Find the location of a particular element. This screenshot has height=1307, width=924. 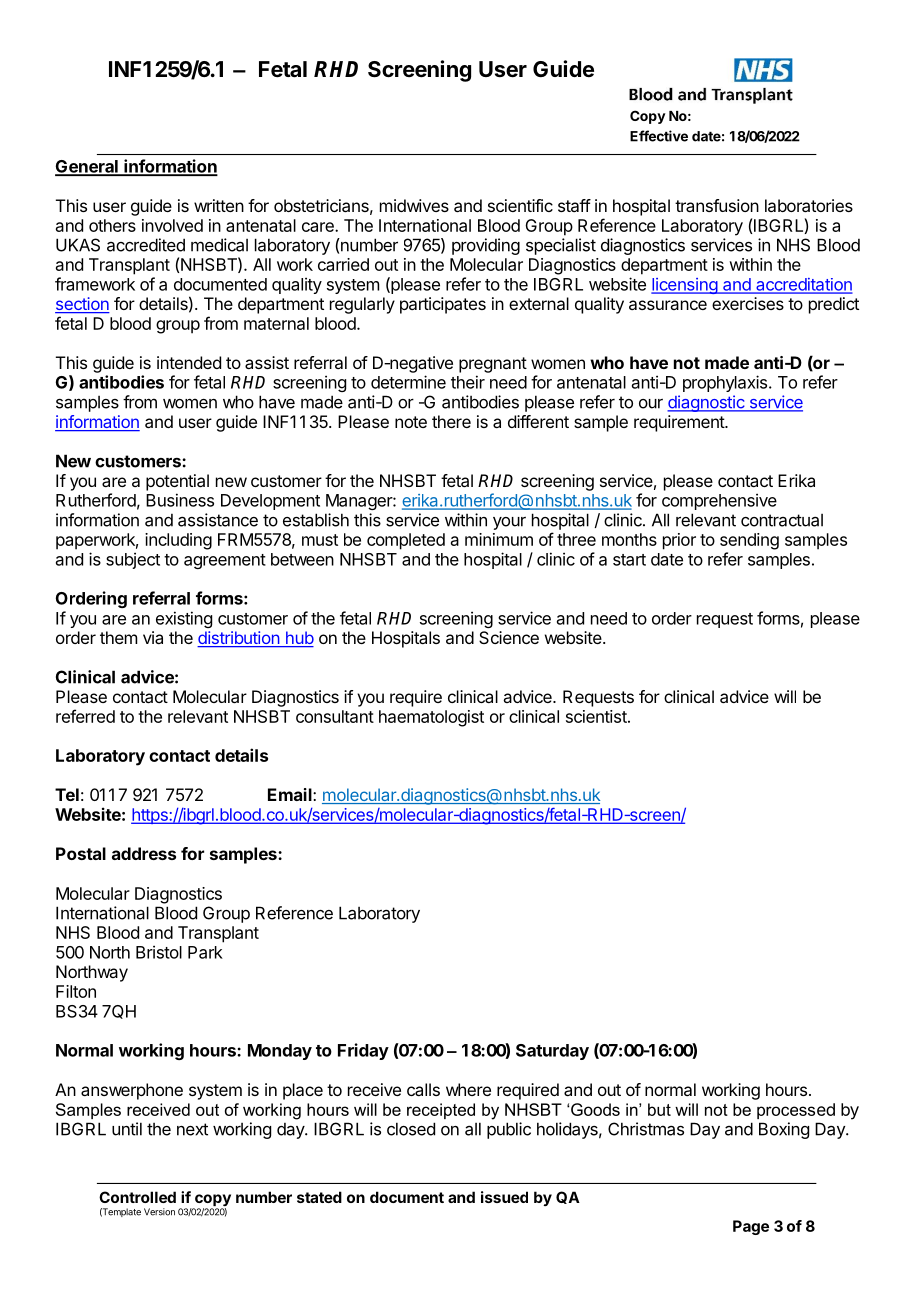

midwives is located at coordinates (414, 205).
